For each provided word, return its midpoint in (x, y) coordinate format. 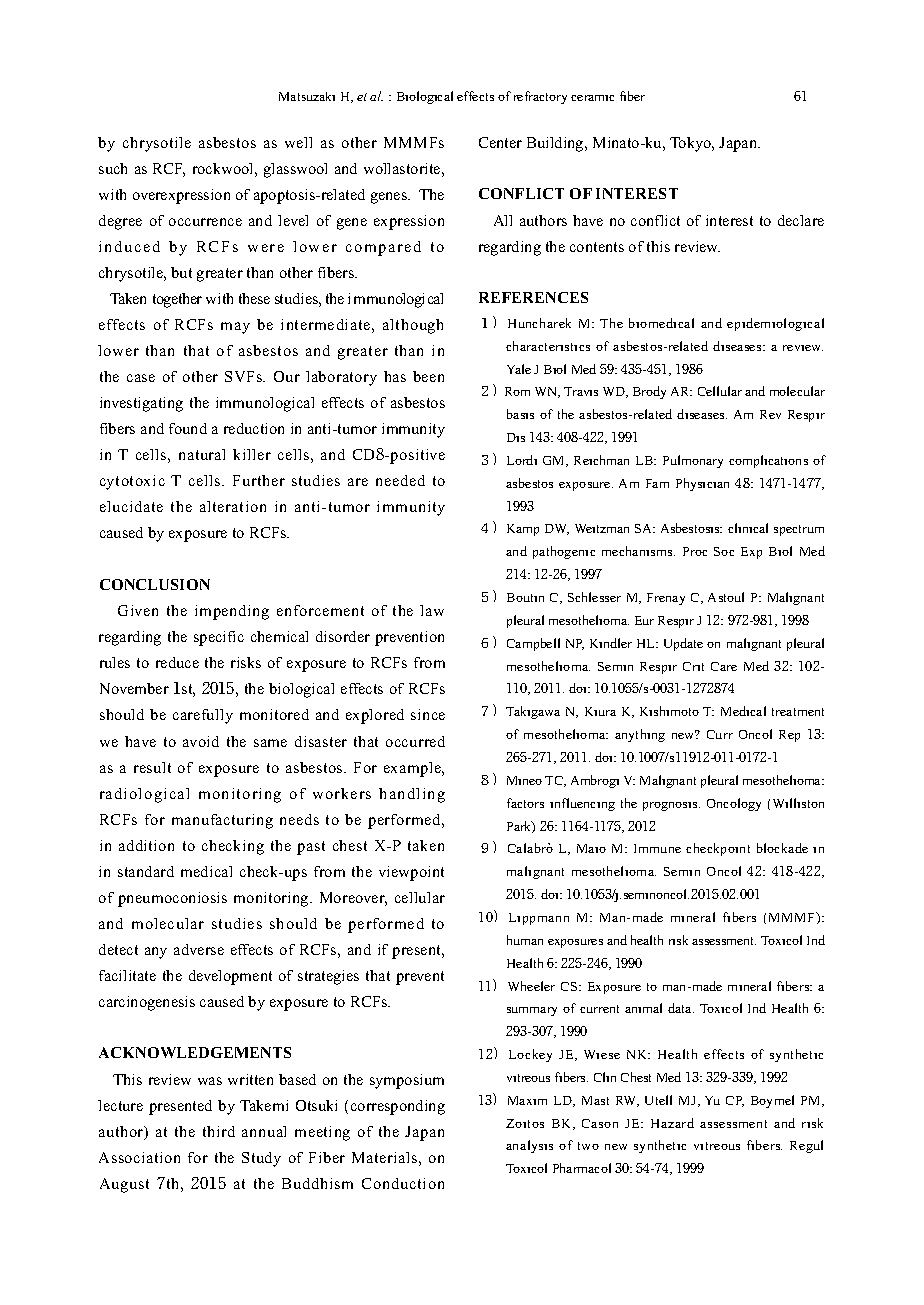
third (219, 1131)
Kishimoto (669, 711)
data (681, 1008)
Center (500, 142)
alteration (233, 506)
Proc (695, 551)
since (428, 714)
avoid (201, 741)
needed (400, 480)
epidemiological (775, 324)
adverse (199, 949)
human (525, 940)
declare (801, 220)
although (413, 326)
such (113, 168)
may (235, 328)
